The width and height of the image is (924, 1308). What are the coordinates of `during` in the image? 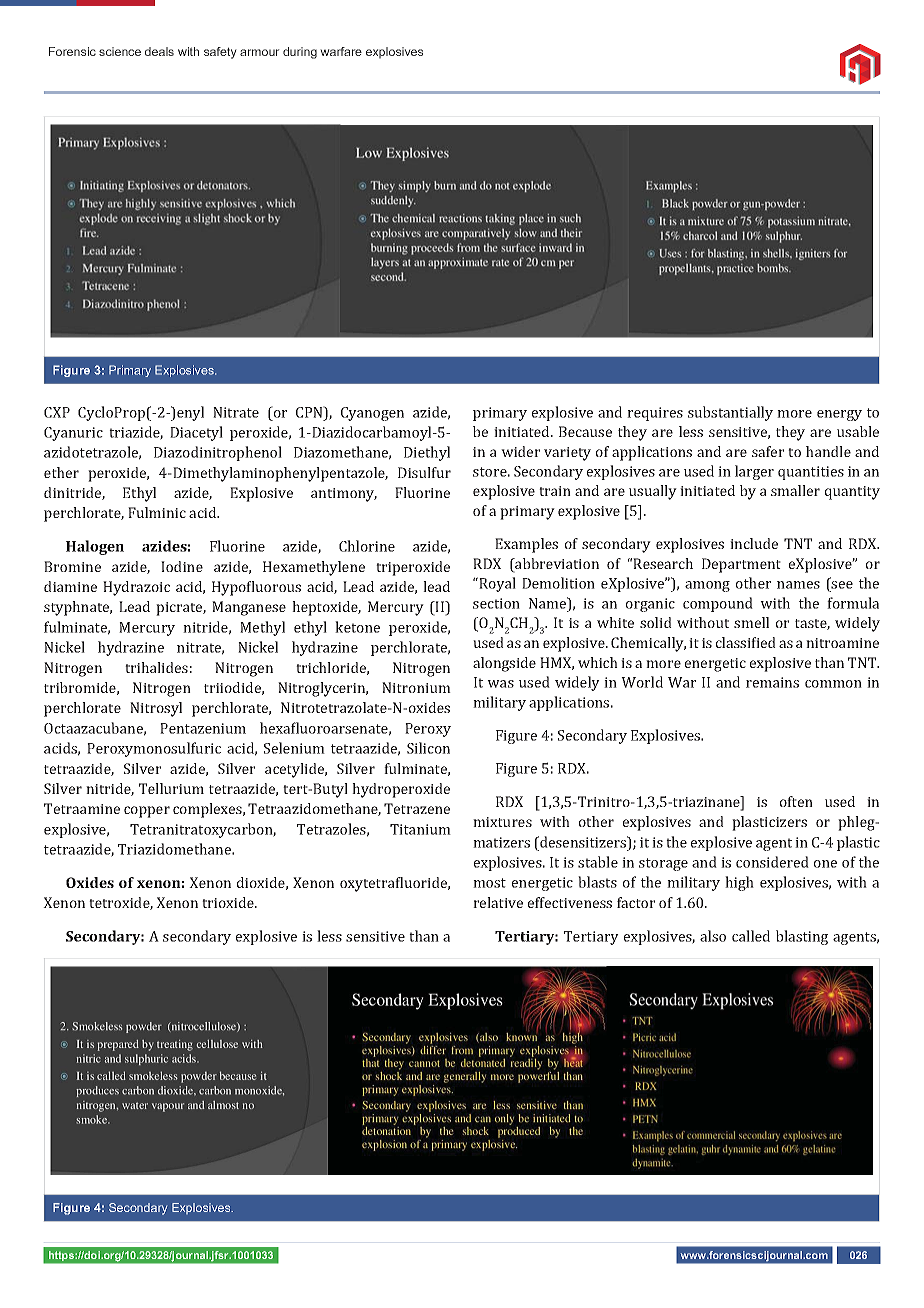 It's located at (300, 53).
